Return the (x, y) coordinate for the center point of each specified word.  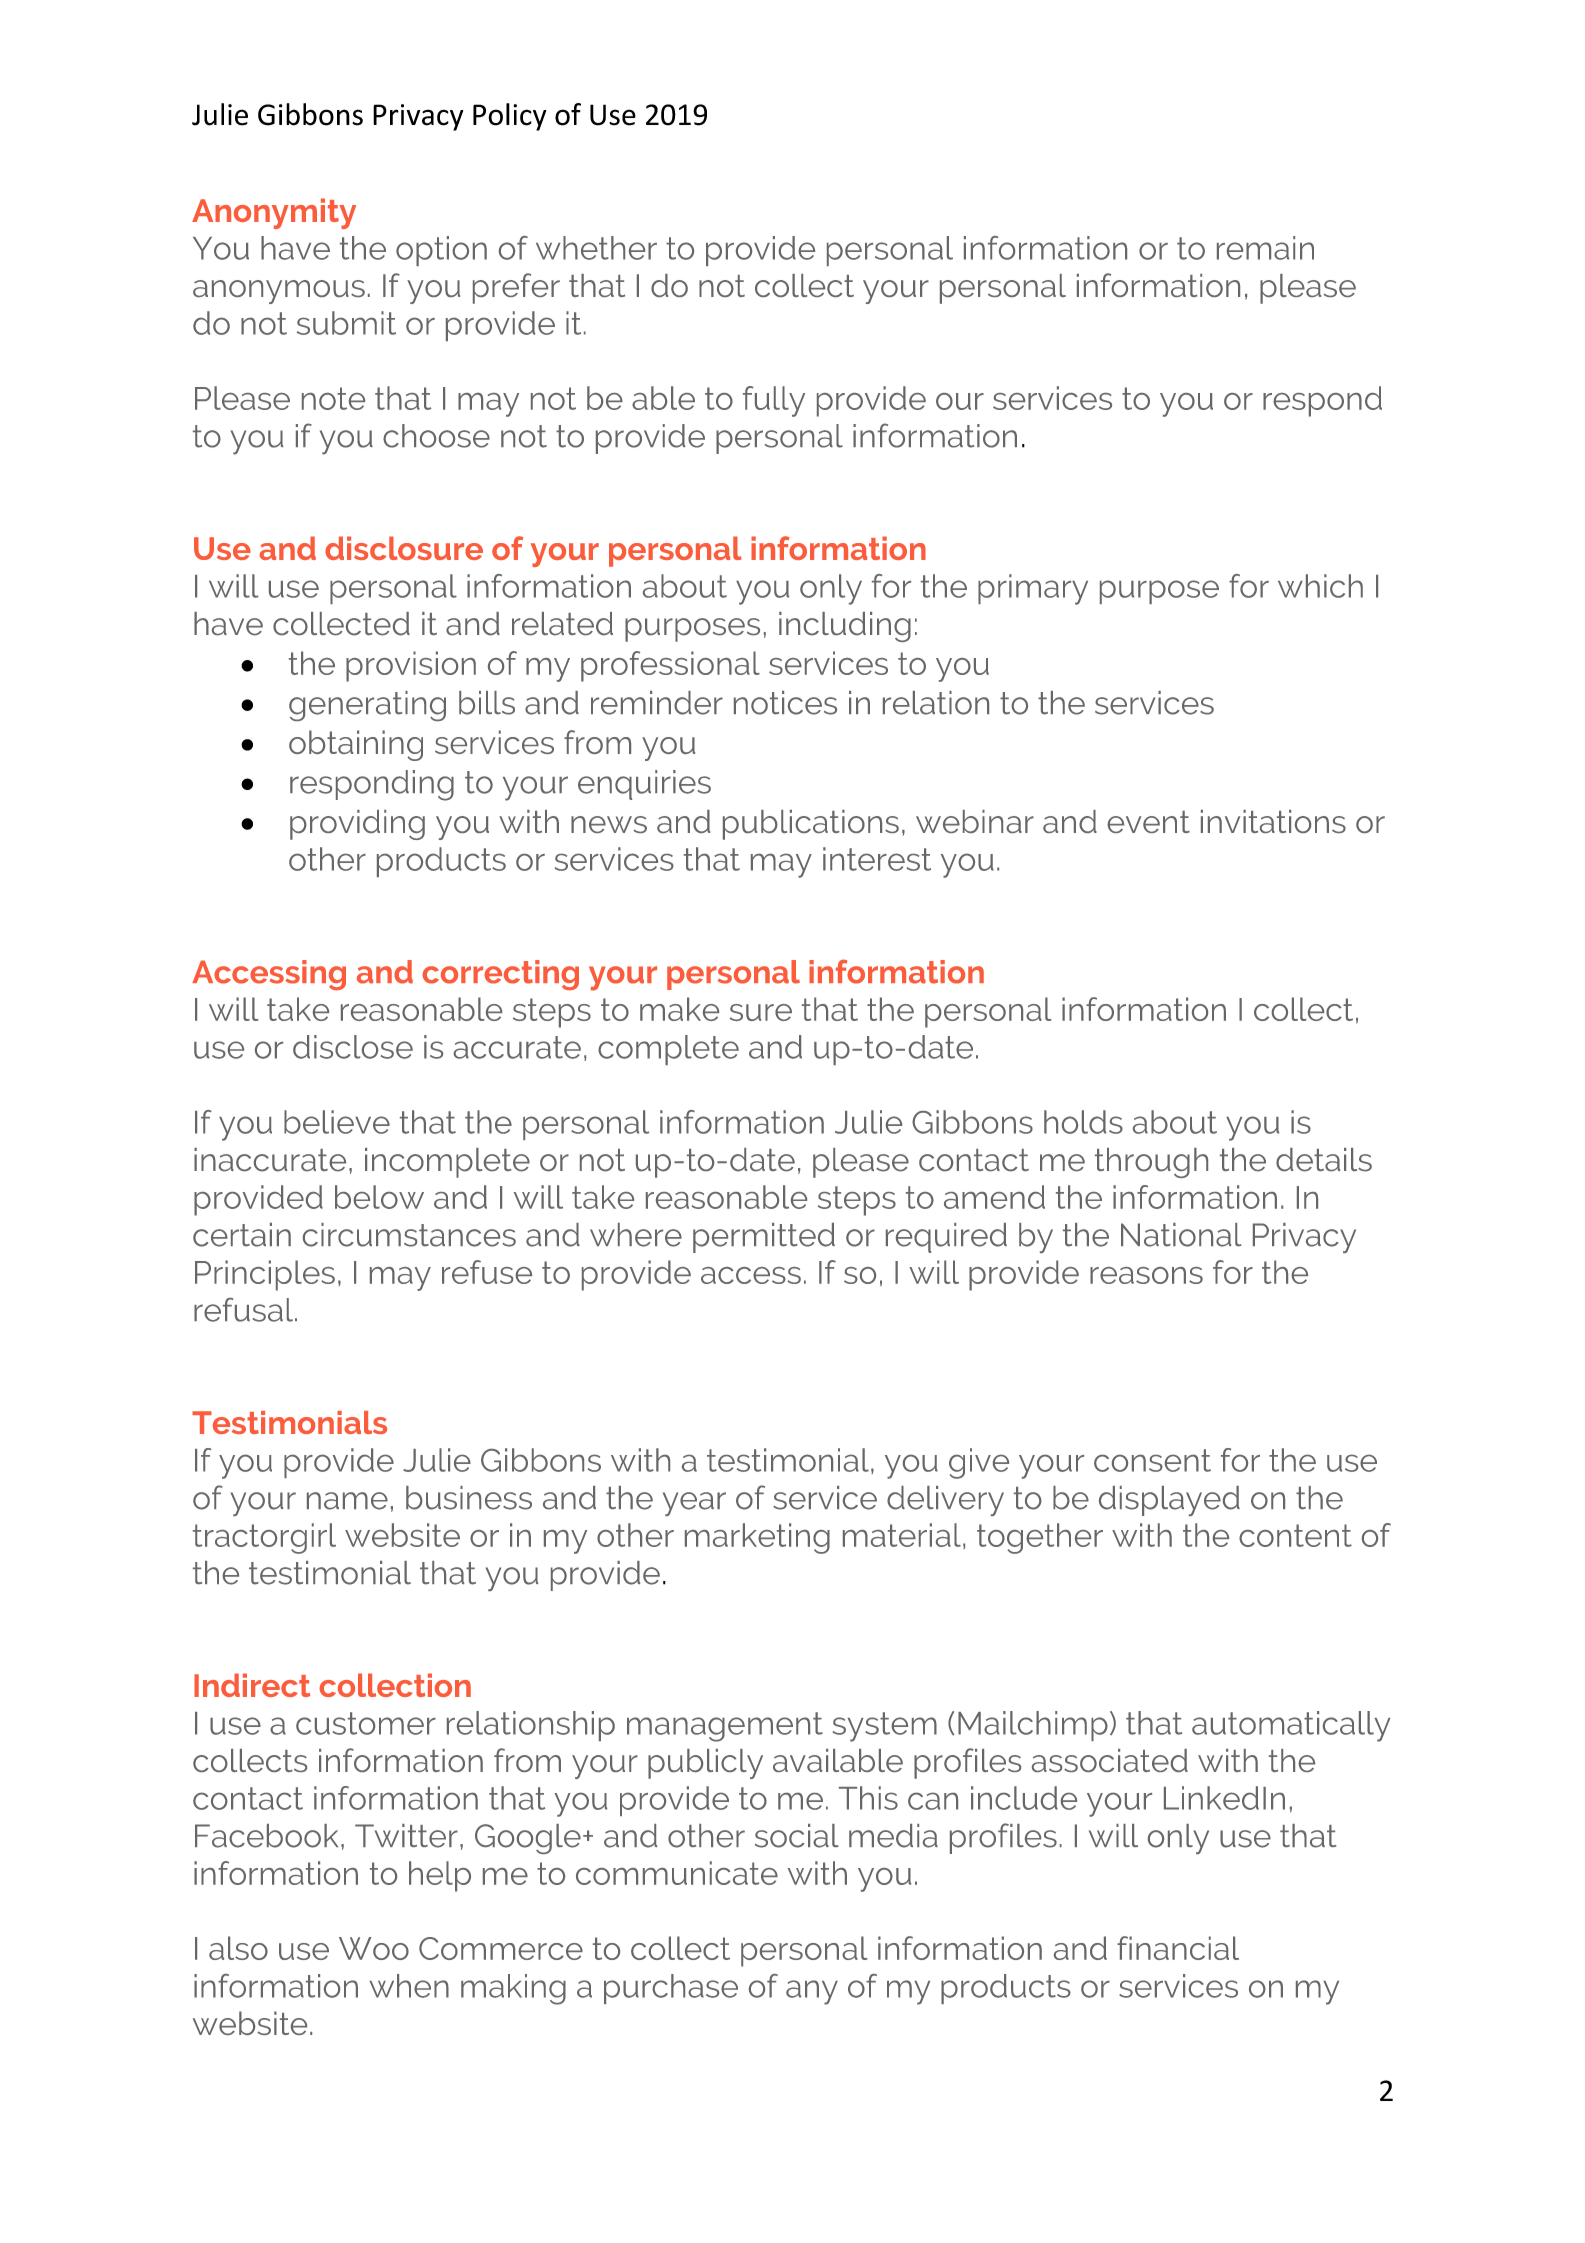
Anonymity (274, 213)
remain (1265, 248)
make (679, 1009)
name (347, 1501)
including (845, 627)
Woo (374, 1948)
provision (411, 666)
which (1320, 586)
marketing (757, 1538)
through (1151, 1163)
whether (596, 248)
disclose (353, 1047)
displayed (1169, 1501)
